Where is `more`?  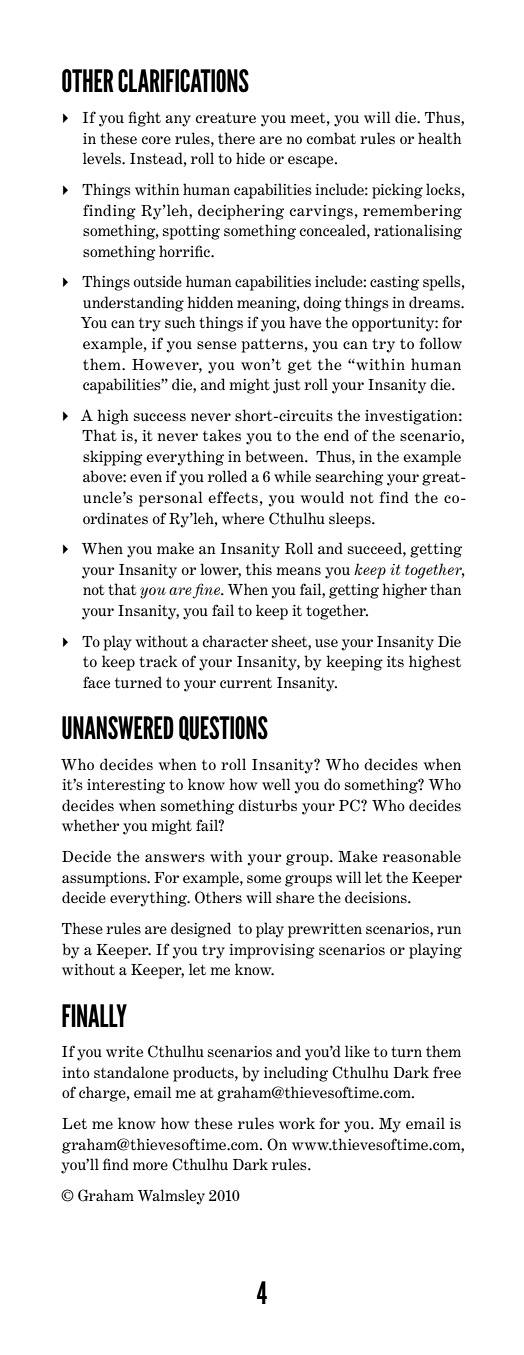
more is located at coordinates (150, 1166).
